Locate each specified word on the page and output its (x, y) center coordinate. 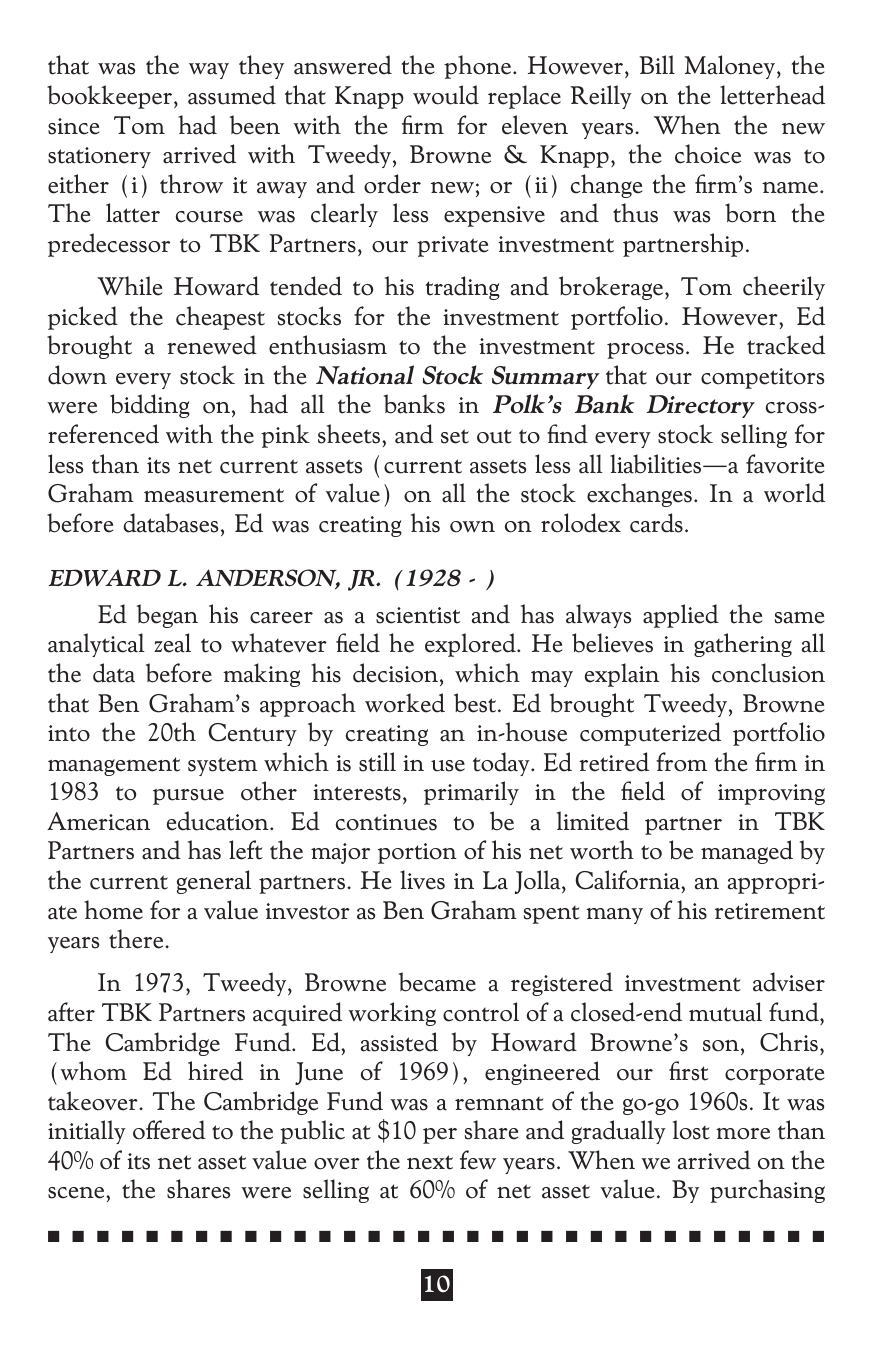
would (446, 95)
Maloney (731, 67)
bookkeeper (111, 97)
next (430, 1162)
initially (87, 1132)
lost (691, 1130)
